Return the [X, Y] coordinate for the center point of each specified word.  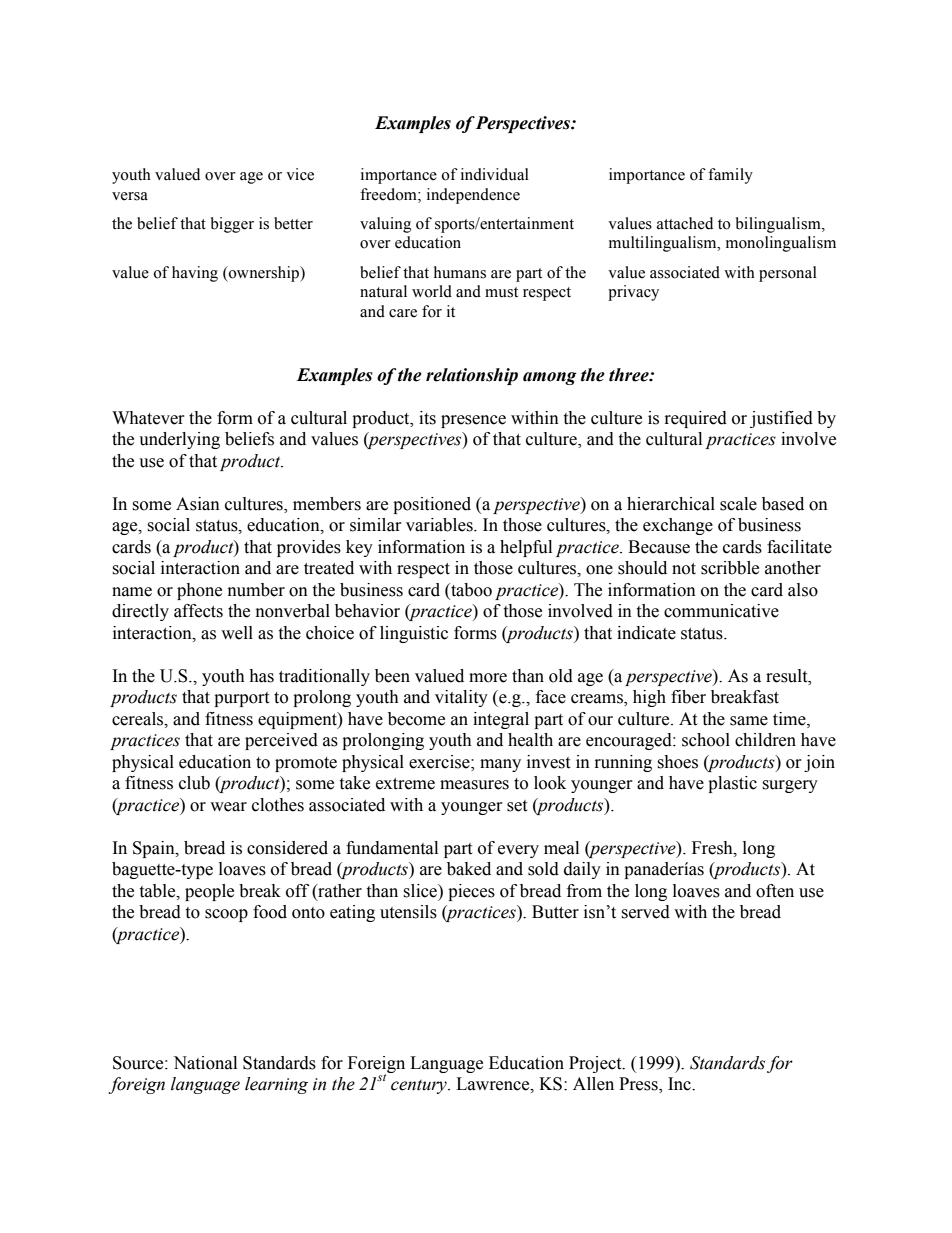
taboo [470, 591]
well [237, 633]
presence [473, 421]
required [696, 419]
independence [473, 196]
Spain [155, 849]
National [205, 1063]
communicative [721, 611]
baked [469, 869]
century [420, 1086]
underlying [179, 440]
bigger [232, 225]
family [730, 176]
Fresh [713, 848]
